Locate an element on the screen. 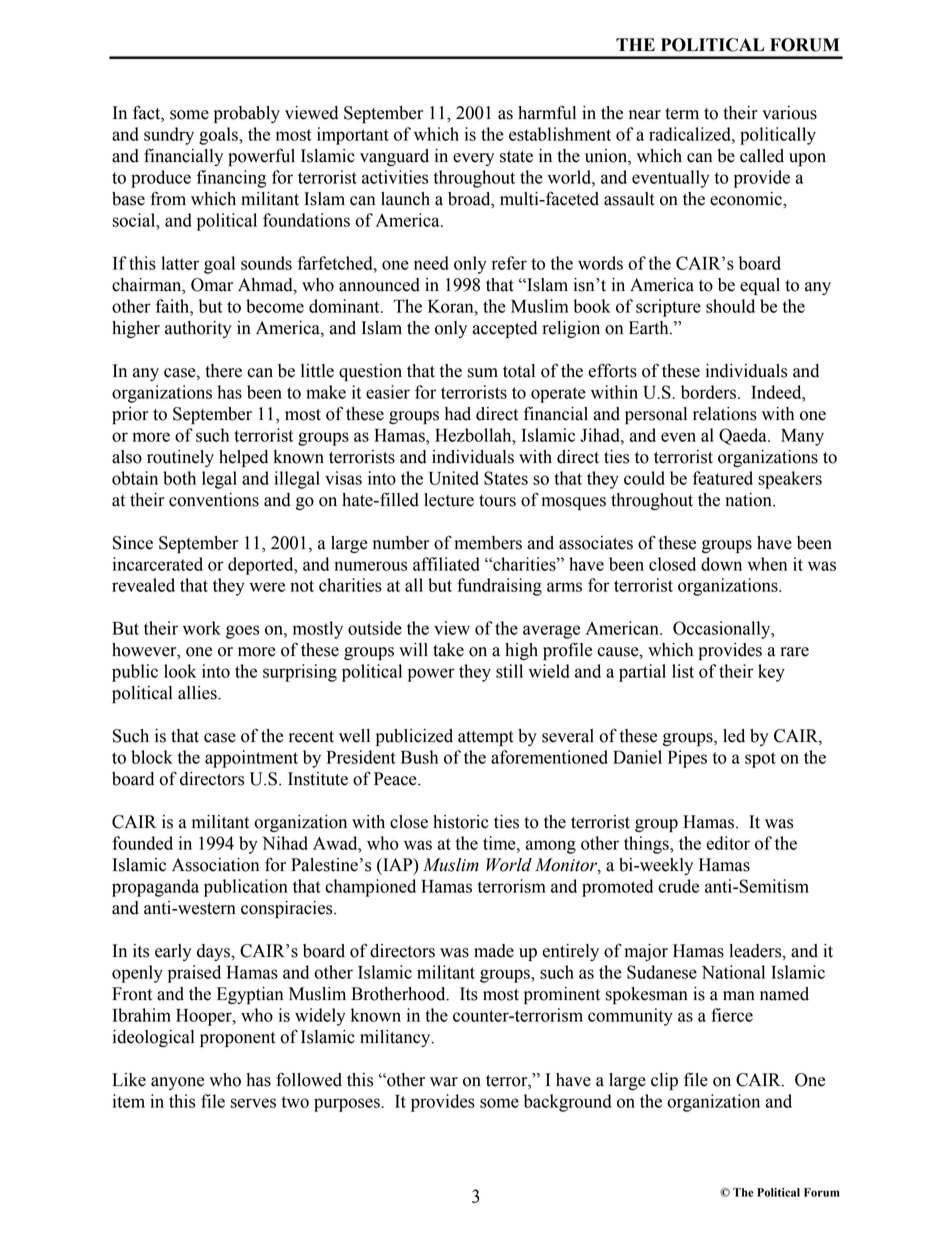 This screenshot has height=1233, width=952. authority is located at coordinates (198, 329).
